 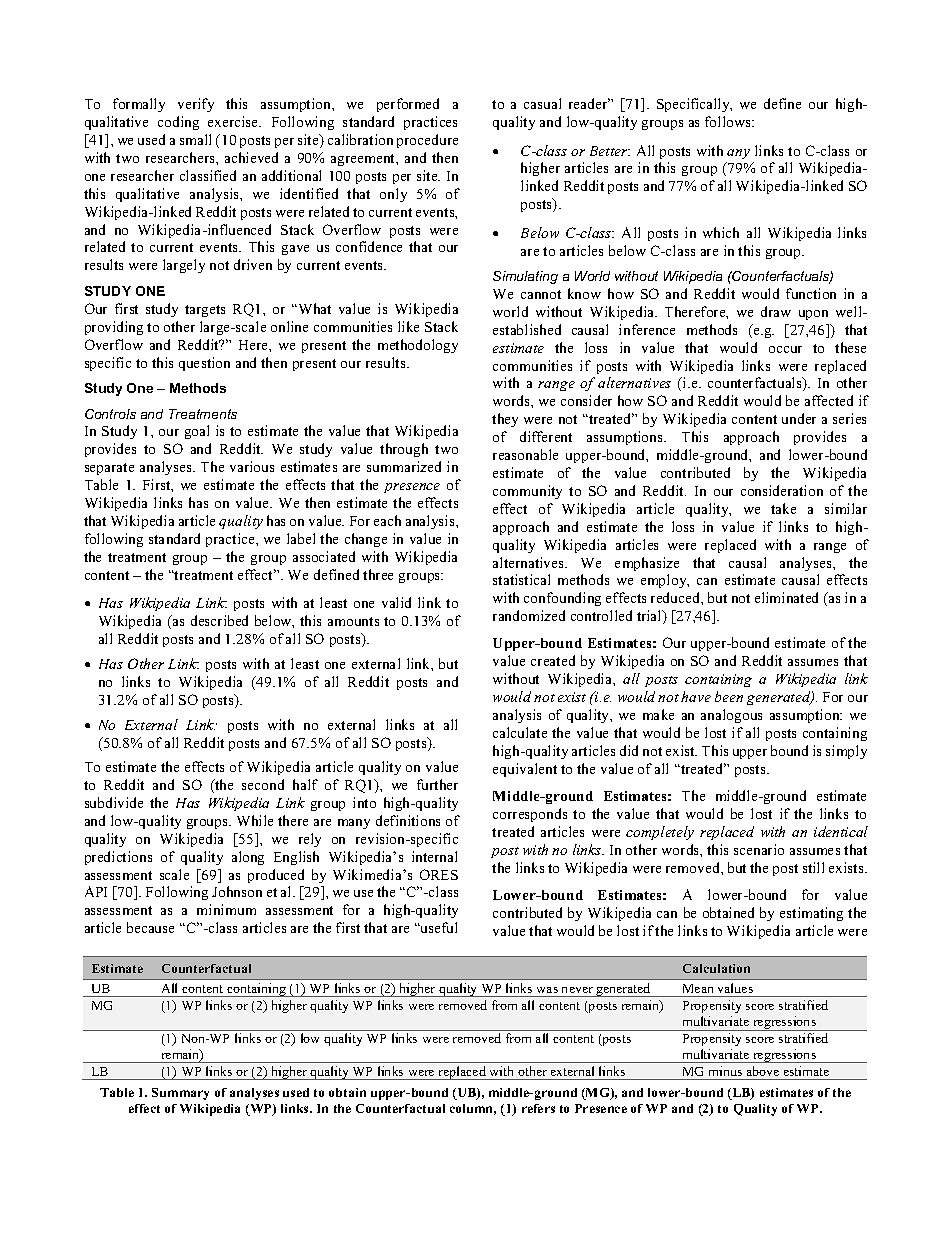 What do you see at coordinates (197, 432) in the screenshot?
I see `goal` at bounding box center [197, 432].
